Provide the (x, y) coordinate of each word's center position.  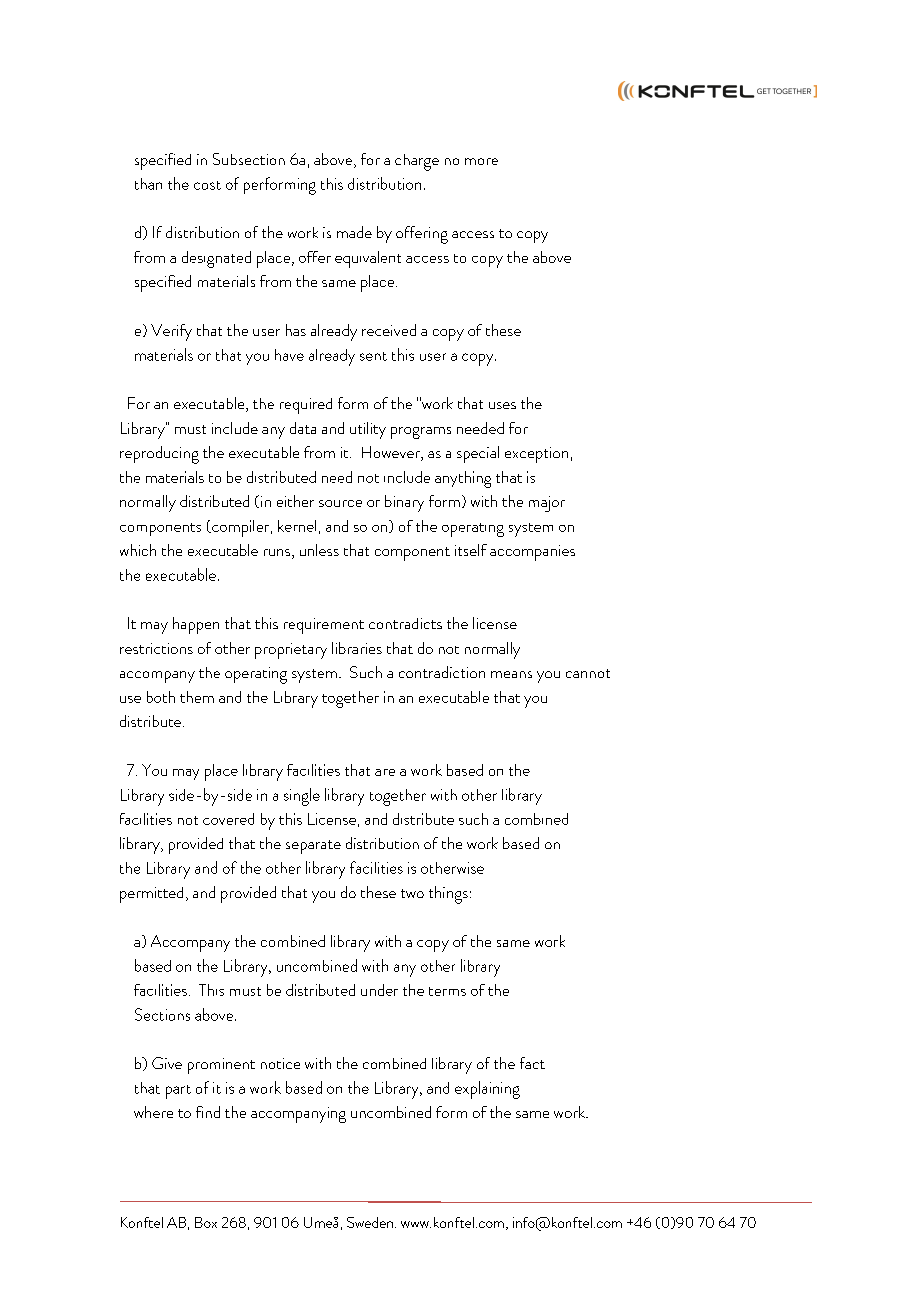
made (354, 232)
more (481, 161)
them (197, 697)
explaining (487, 1090)
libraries (357, 648)
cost (207, 185)
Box (206, 1222)
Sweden (370, 1222)
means (511, 674)
